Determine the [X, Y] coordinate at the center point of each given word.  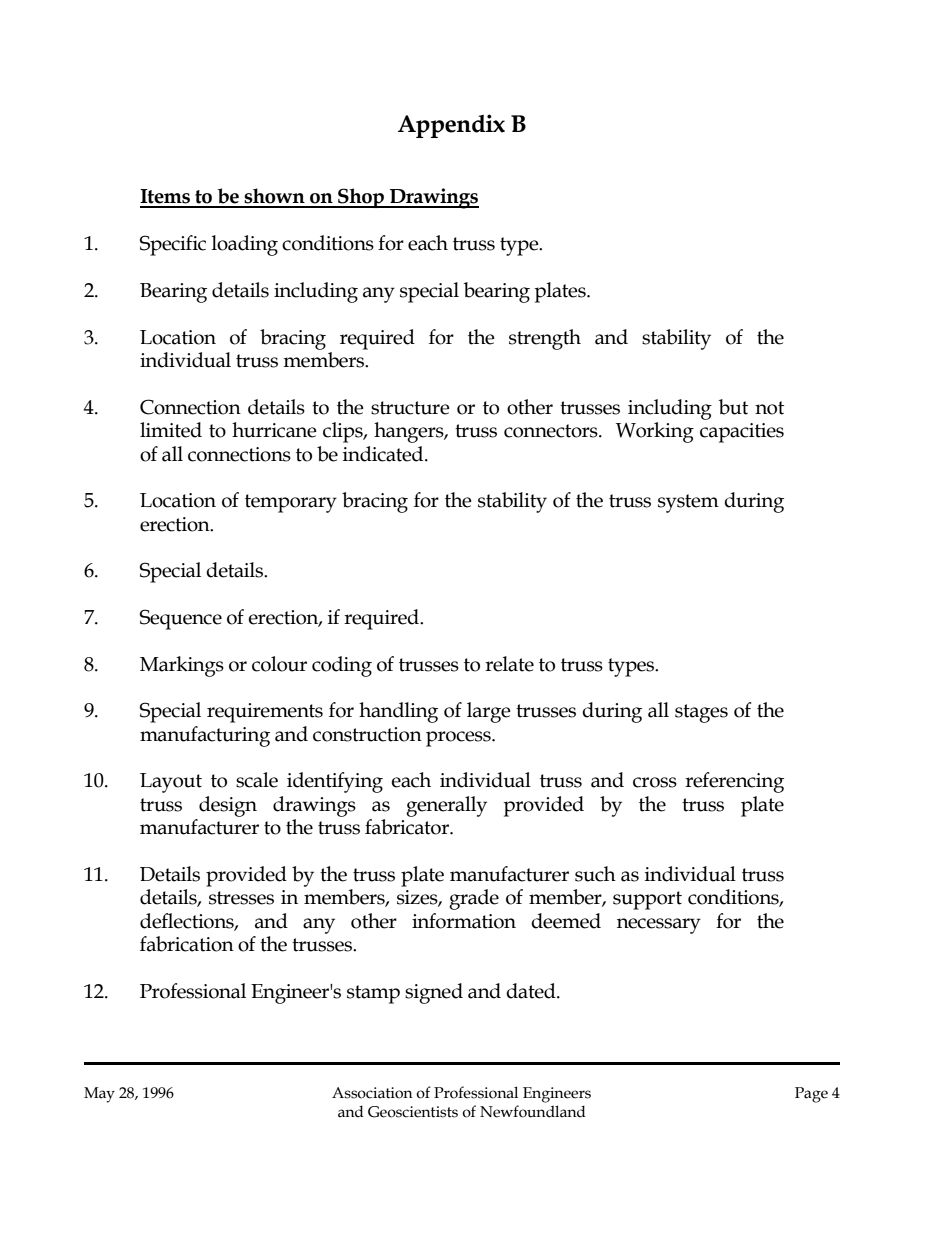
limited [171, 430]
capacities [742, 433]
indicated [384, 454]
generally [446, 806]
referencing [734, 782]
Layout [171, 783]
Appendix [451, 126]
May [99, 1095]
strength [545, 339]
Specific [173, 245]
